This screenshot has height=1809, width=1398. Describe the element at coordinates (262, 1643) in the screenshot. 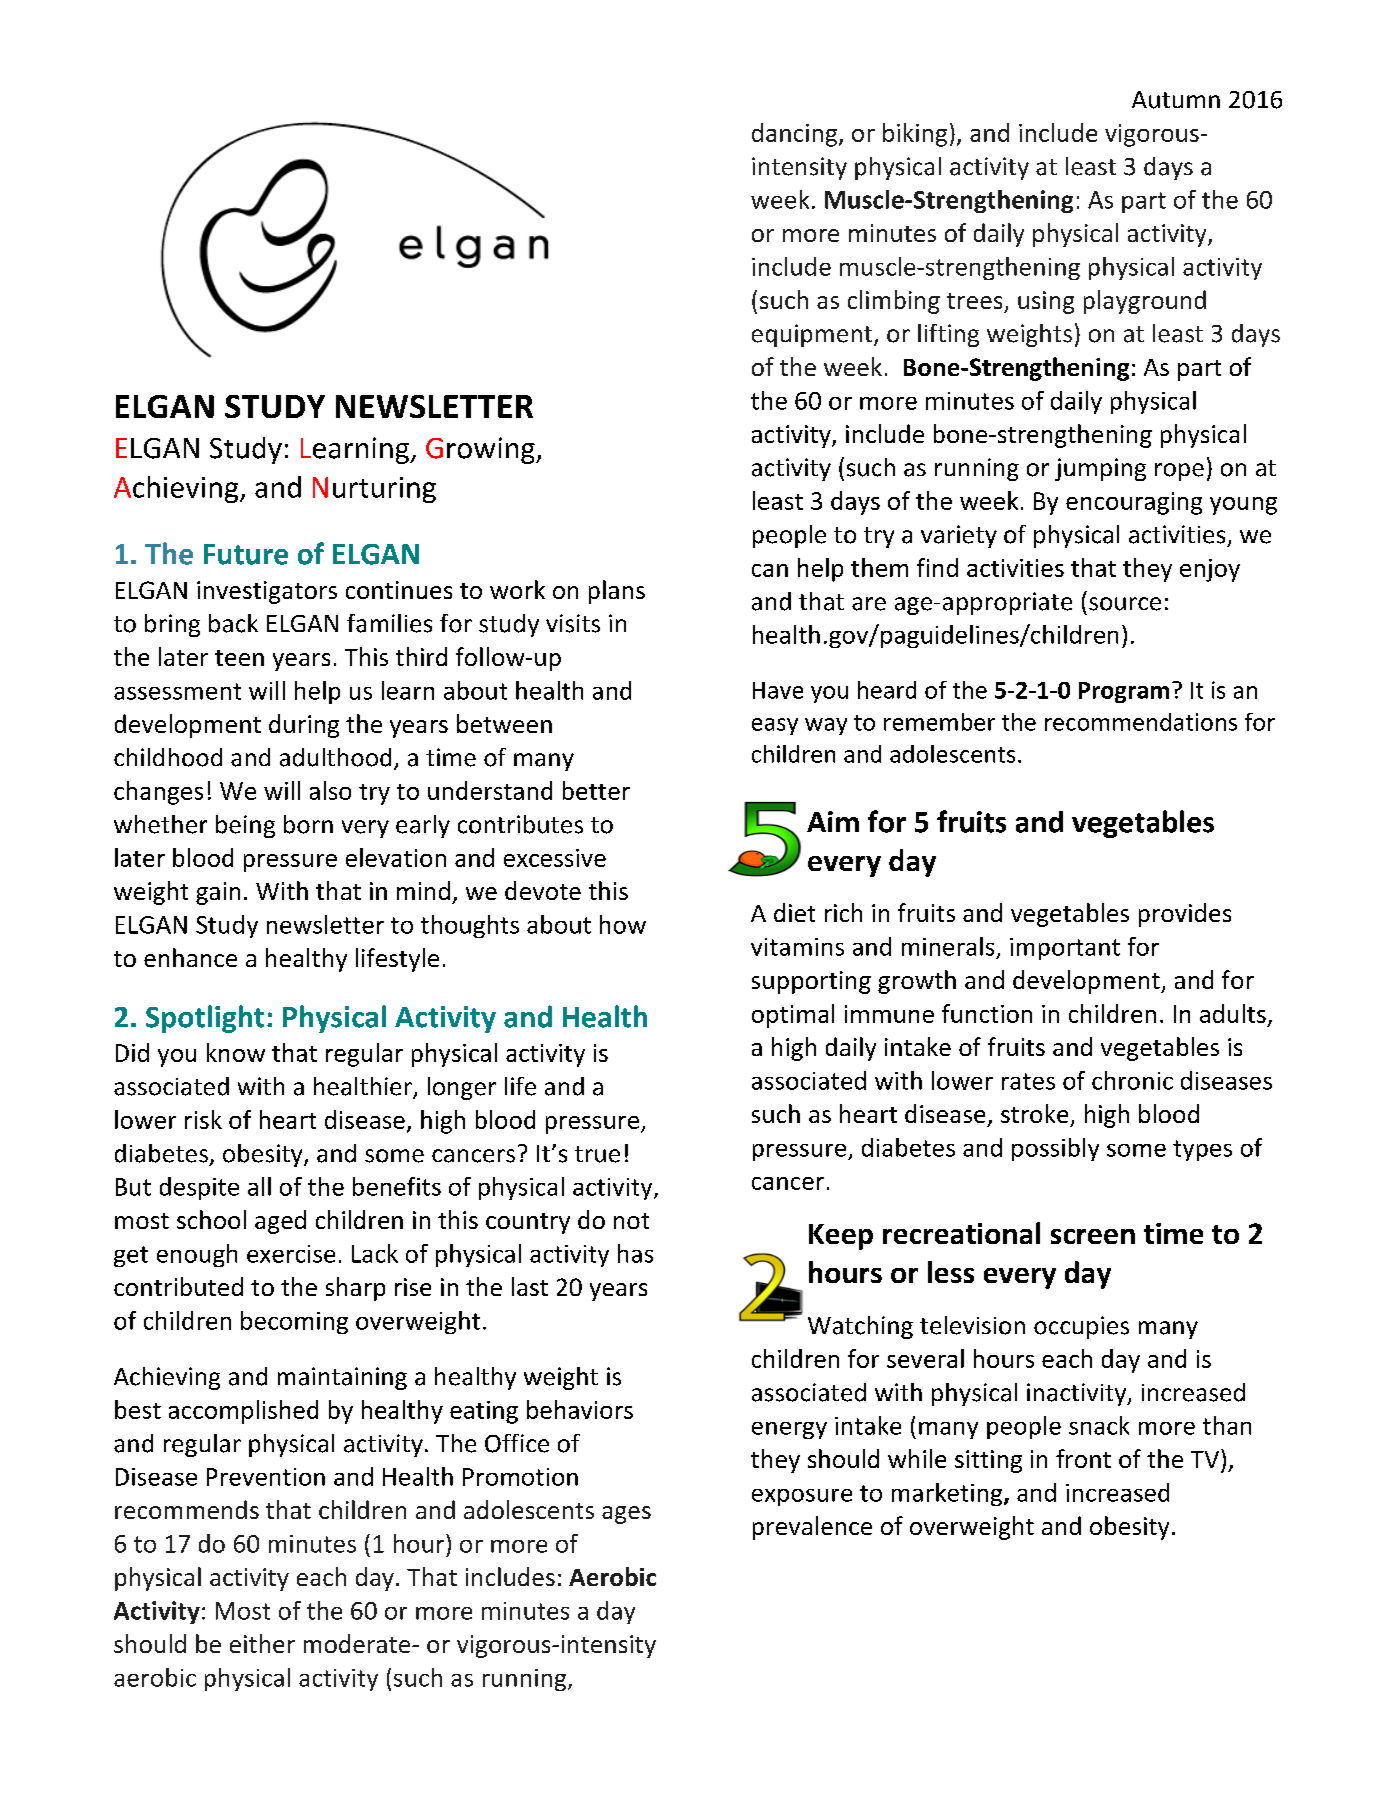

I see `either` at that location.
